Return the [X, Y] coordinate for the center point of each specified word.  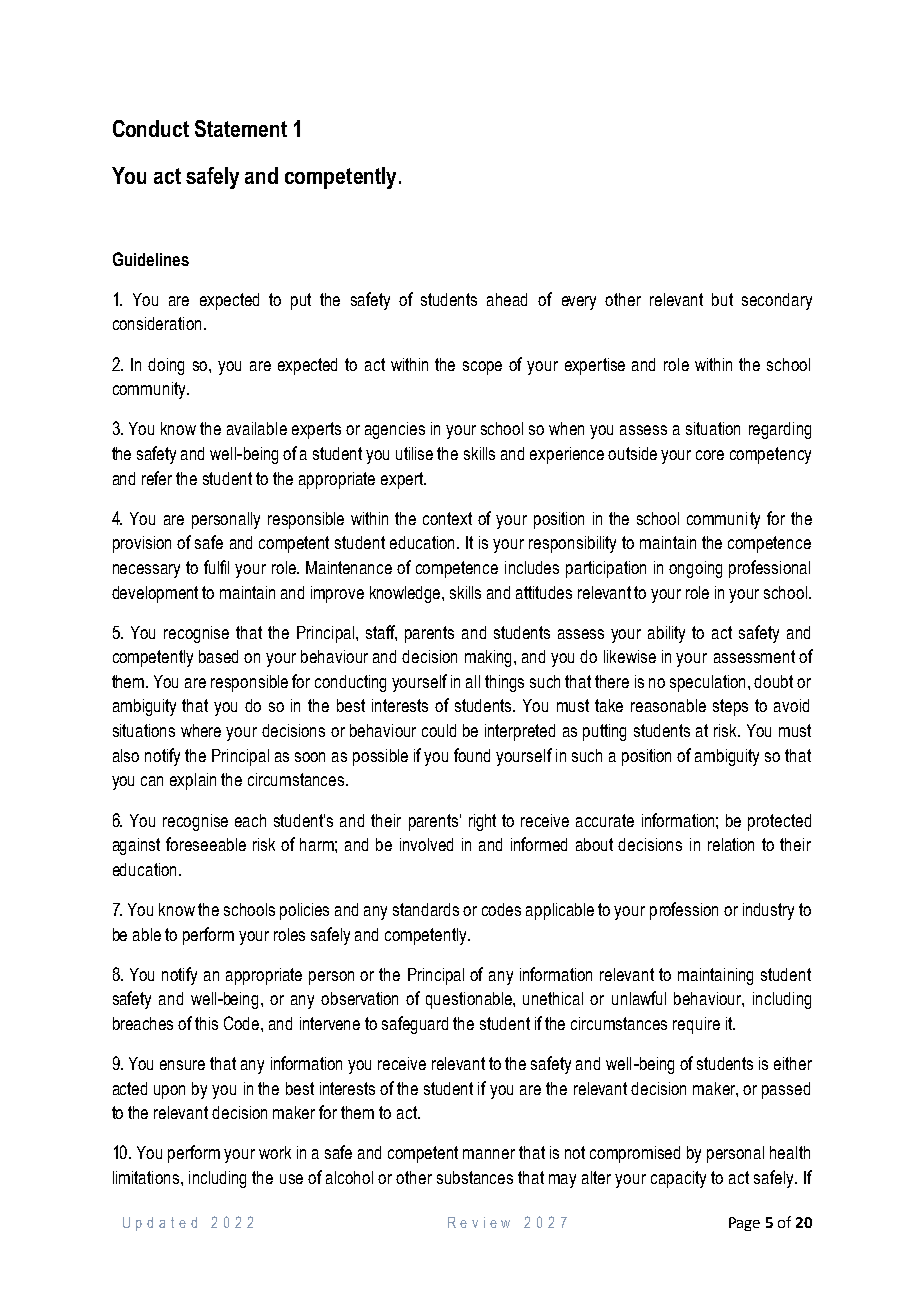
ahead [507, 299]
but [722, 299]
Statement [241, 128]
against [136, 846]
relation [731, 844]
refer [157, 478]
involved [426, 844]
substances [475, 1177]
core [710, 455]
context [447, 518]
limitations [146, 1177]
